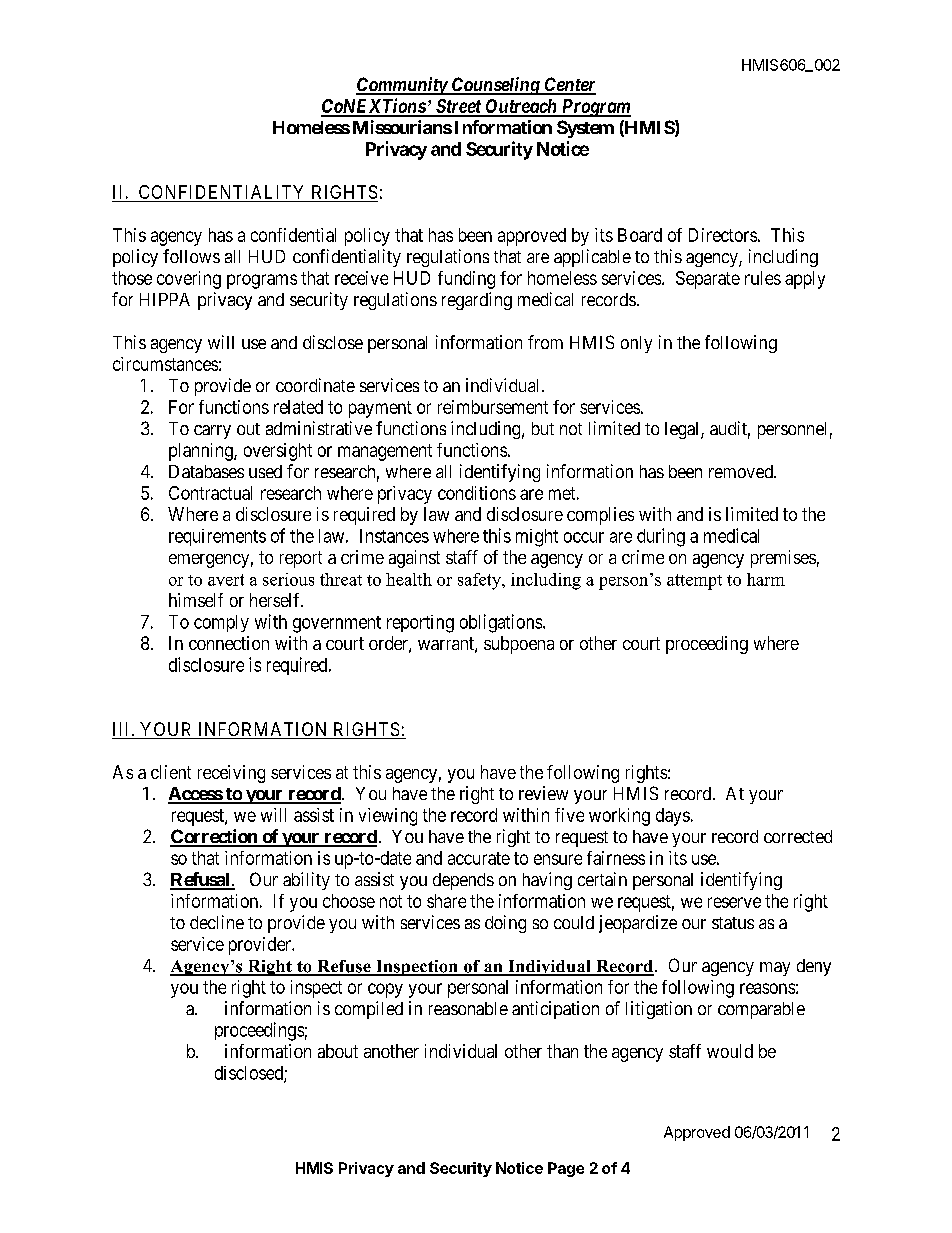  Describe the element at coordinates (566, 1169) in the image. I see `Page` at that location.
